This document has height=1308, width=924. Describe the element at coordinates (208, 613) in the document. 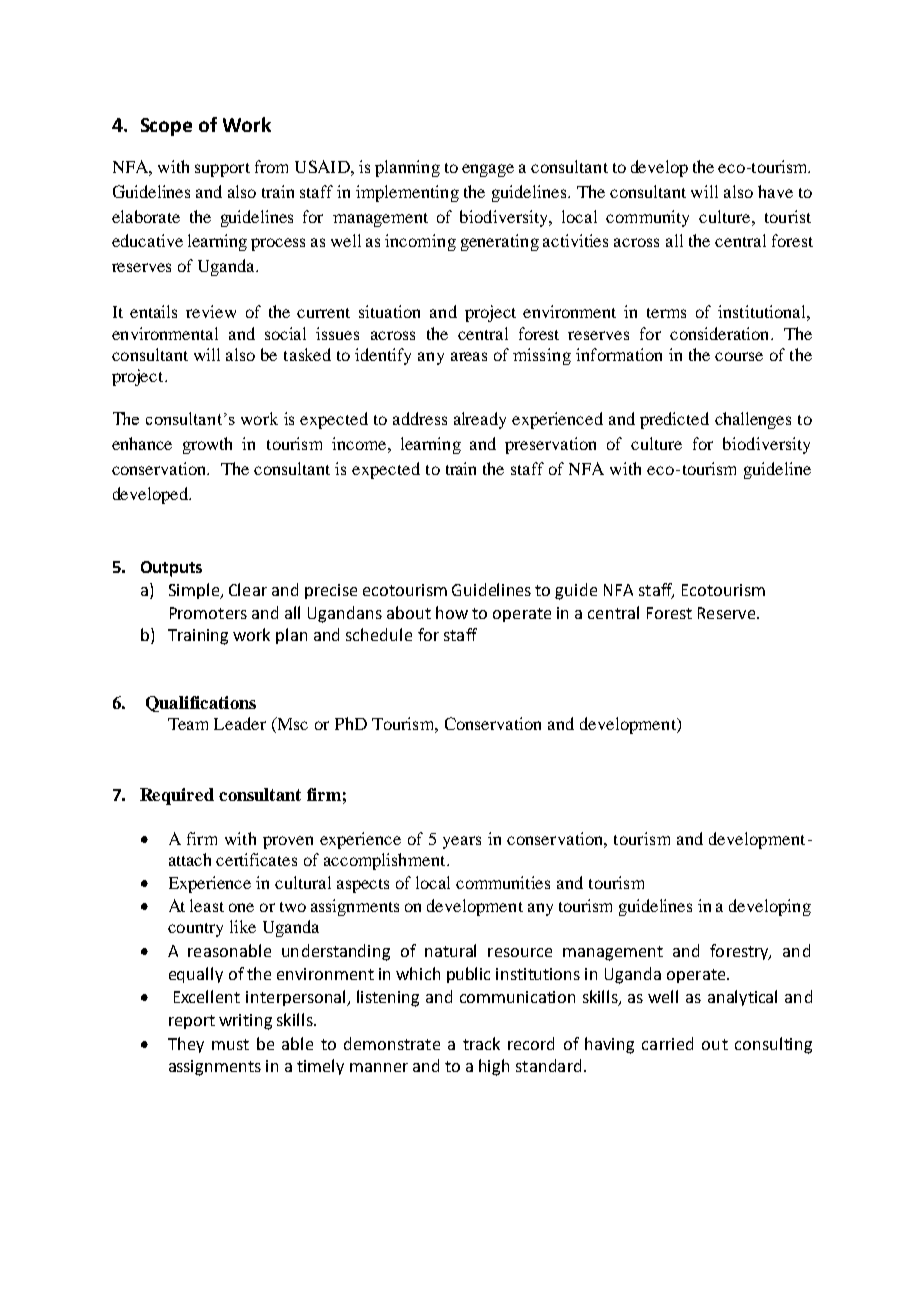

I see `Promoters` at that location.
